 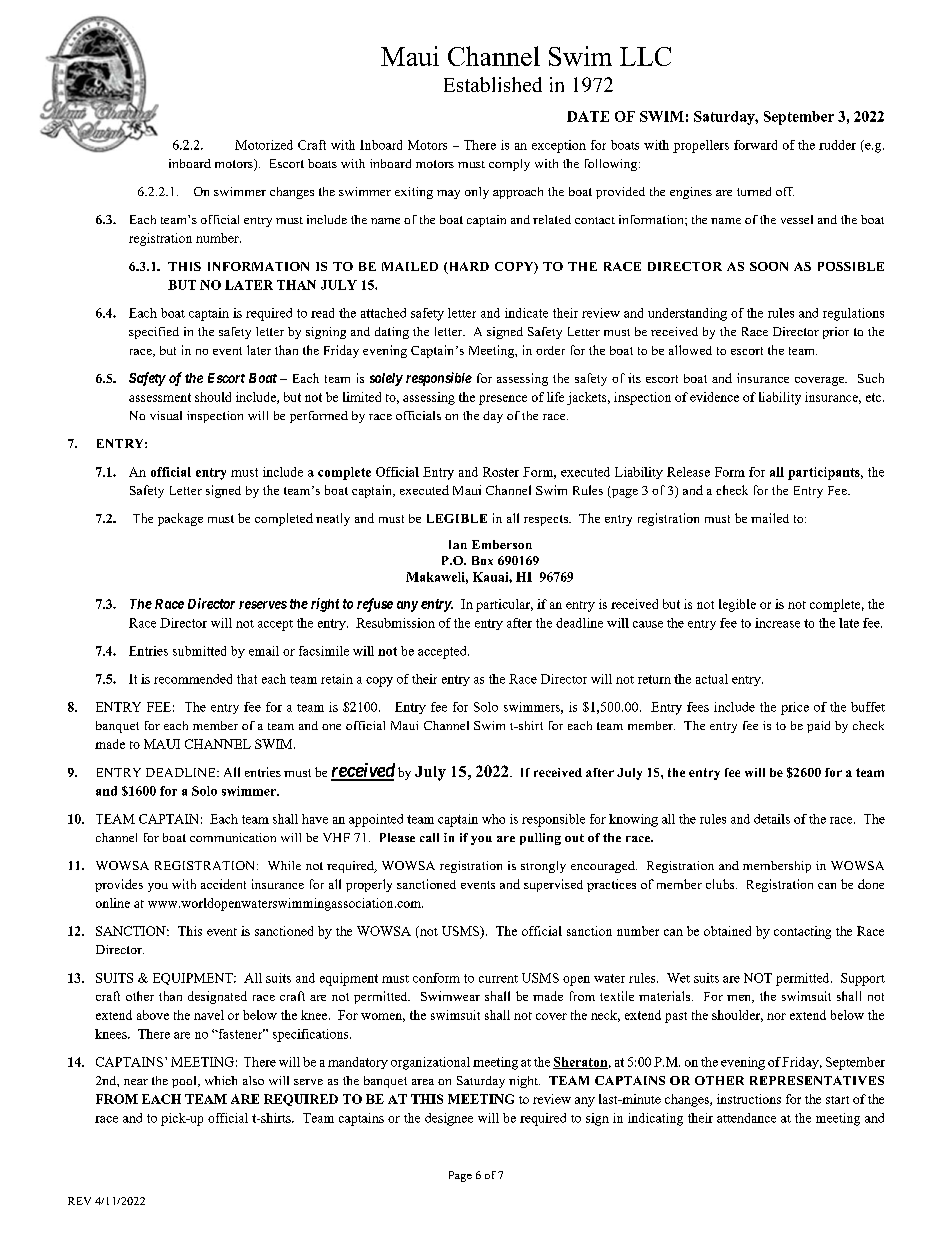 I want to click on Motorized, so click(x=264, y=145).
